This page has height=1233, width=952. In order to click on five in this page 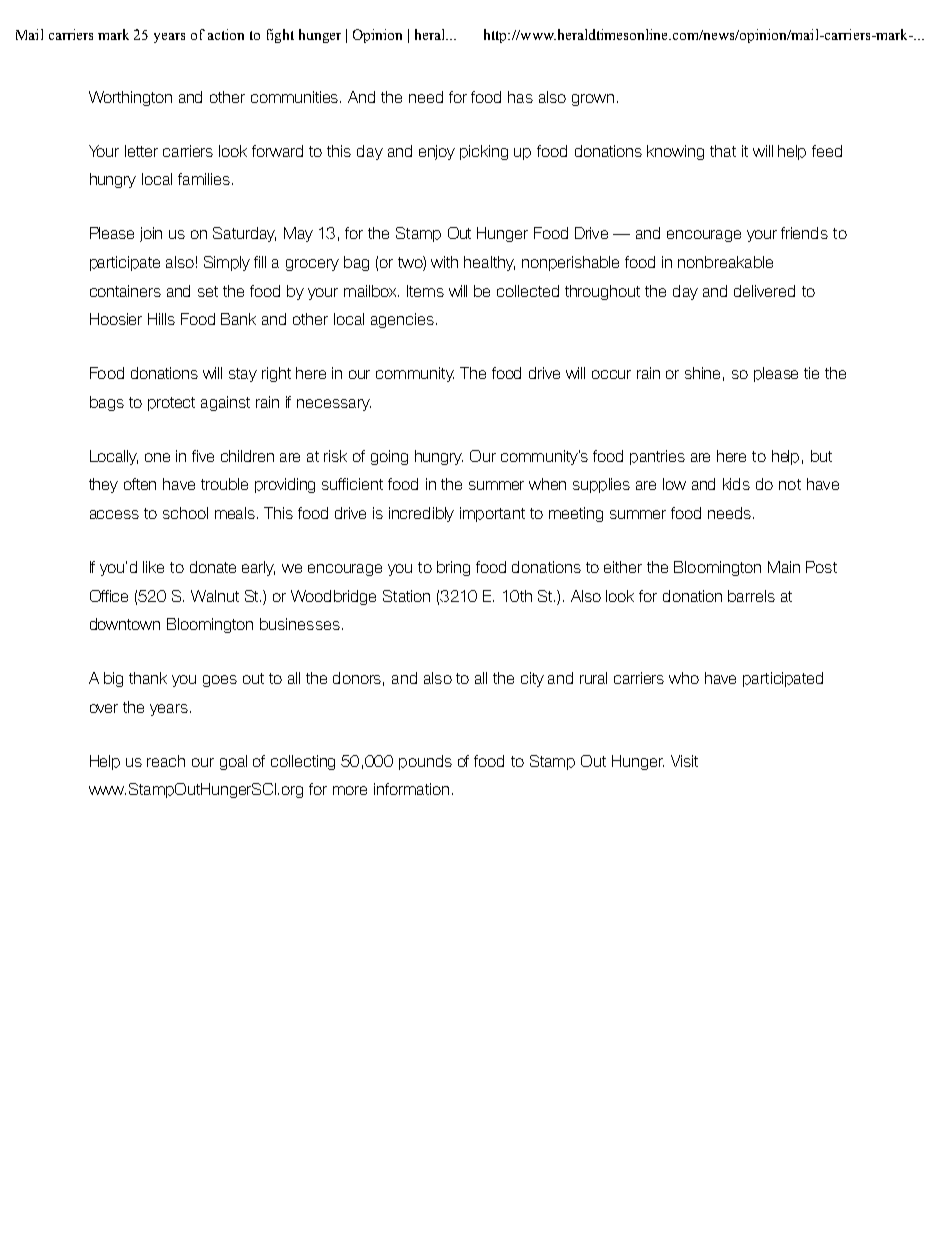, I will do `click(203, 456)`.
